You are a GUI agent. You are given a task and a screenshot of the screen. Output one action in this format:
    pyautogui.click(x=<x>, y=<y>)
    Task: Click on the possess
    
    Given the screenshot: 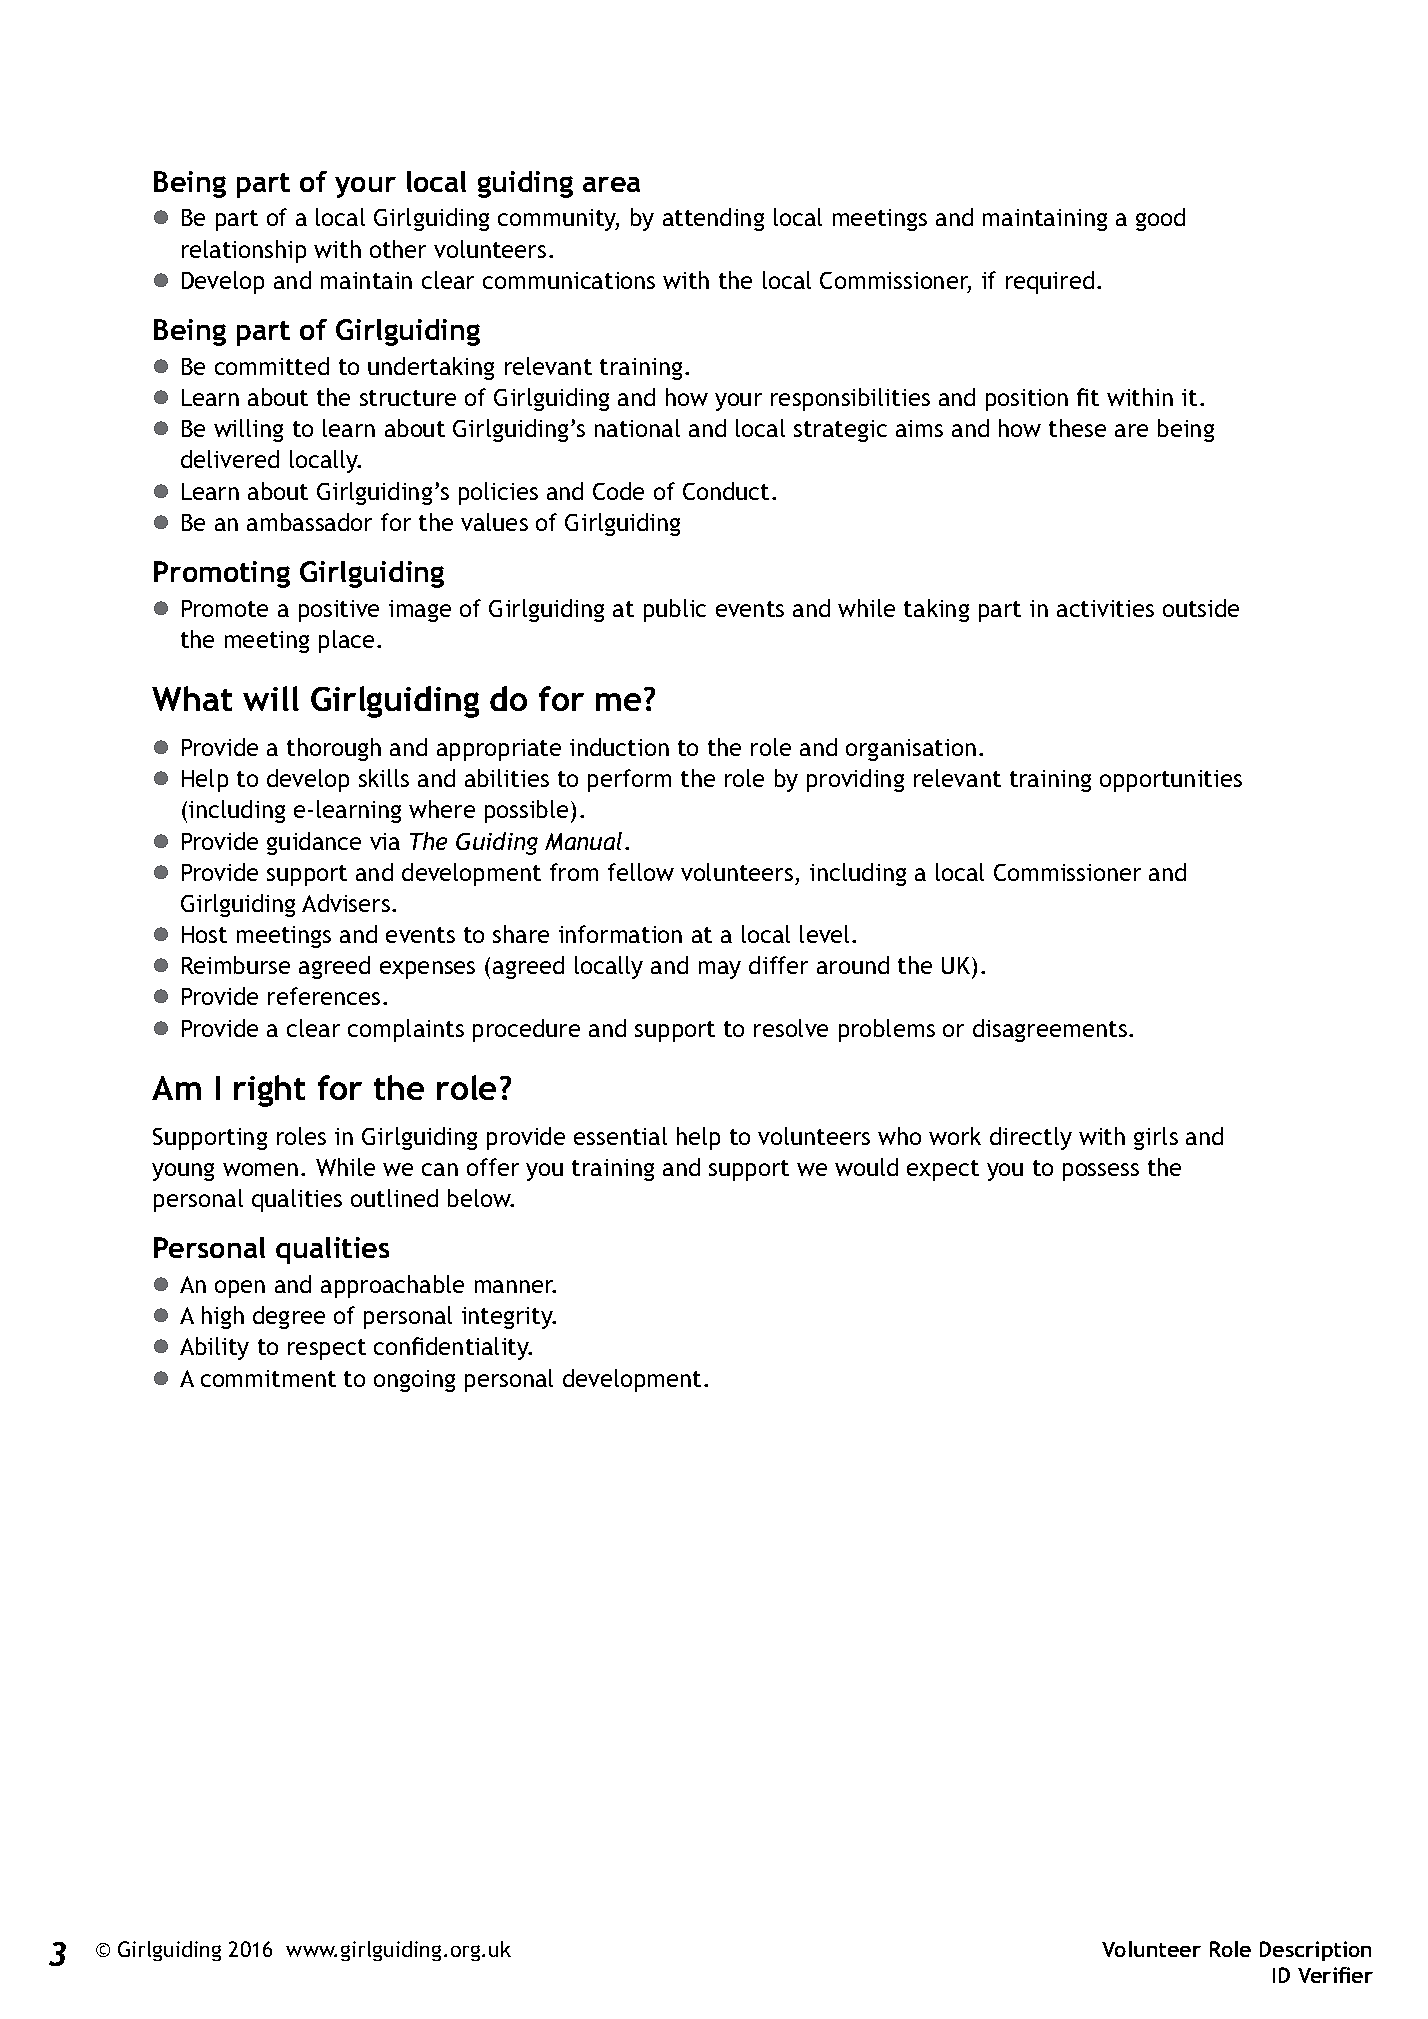 What is the action you would take?
    pyautogui.click(x=1101, y=1172)
